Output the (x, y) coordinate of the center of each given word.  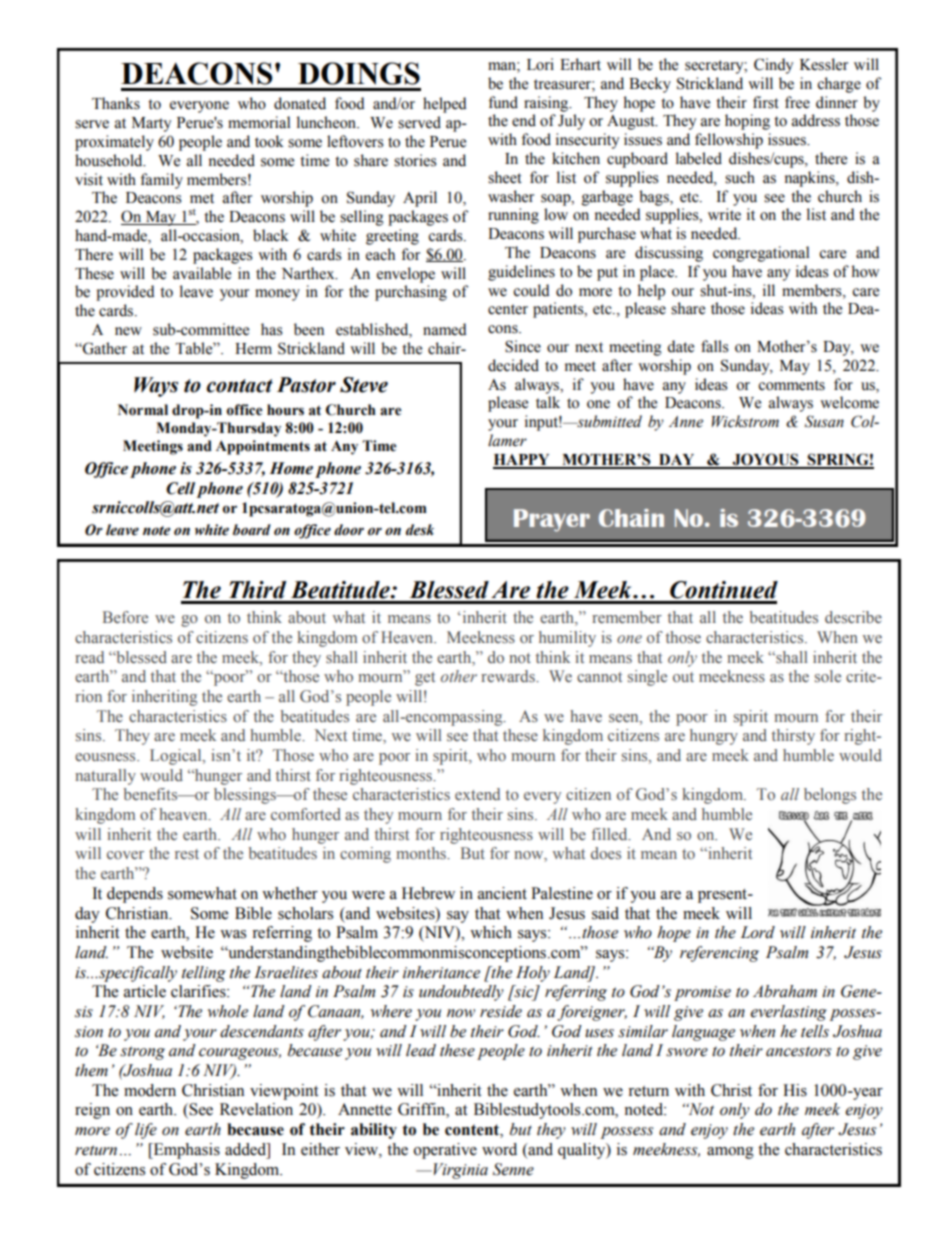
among (730, 1153)
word (499, 1149)
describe (853, 617)
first (766, 102)
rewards (509, 676)
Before (125, 617)
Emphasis (185, 1151)
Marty (151, 124)
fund (503, 102)
